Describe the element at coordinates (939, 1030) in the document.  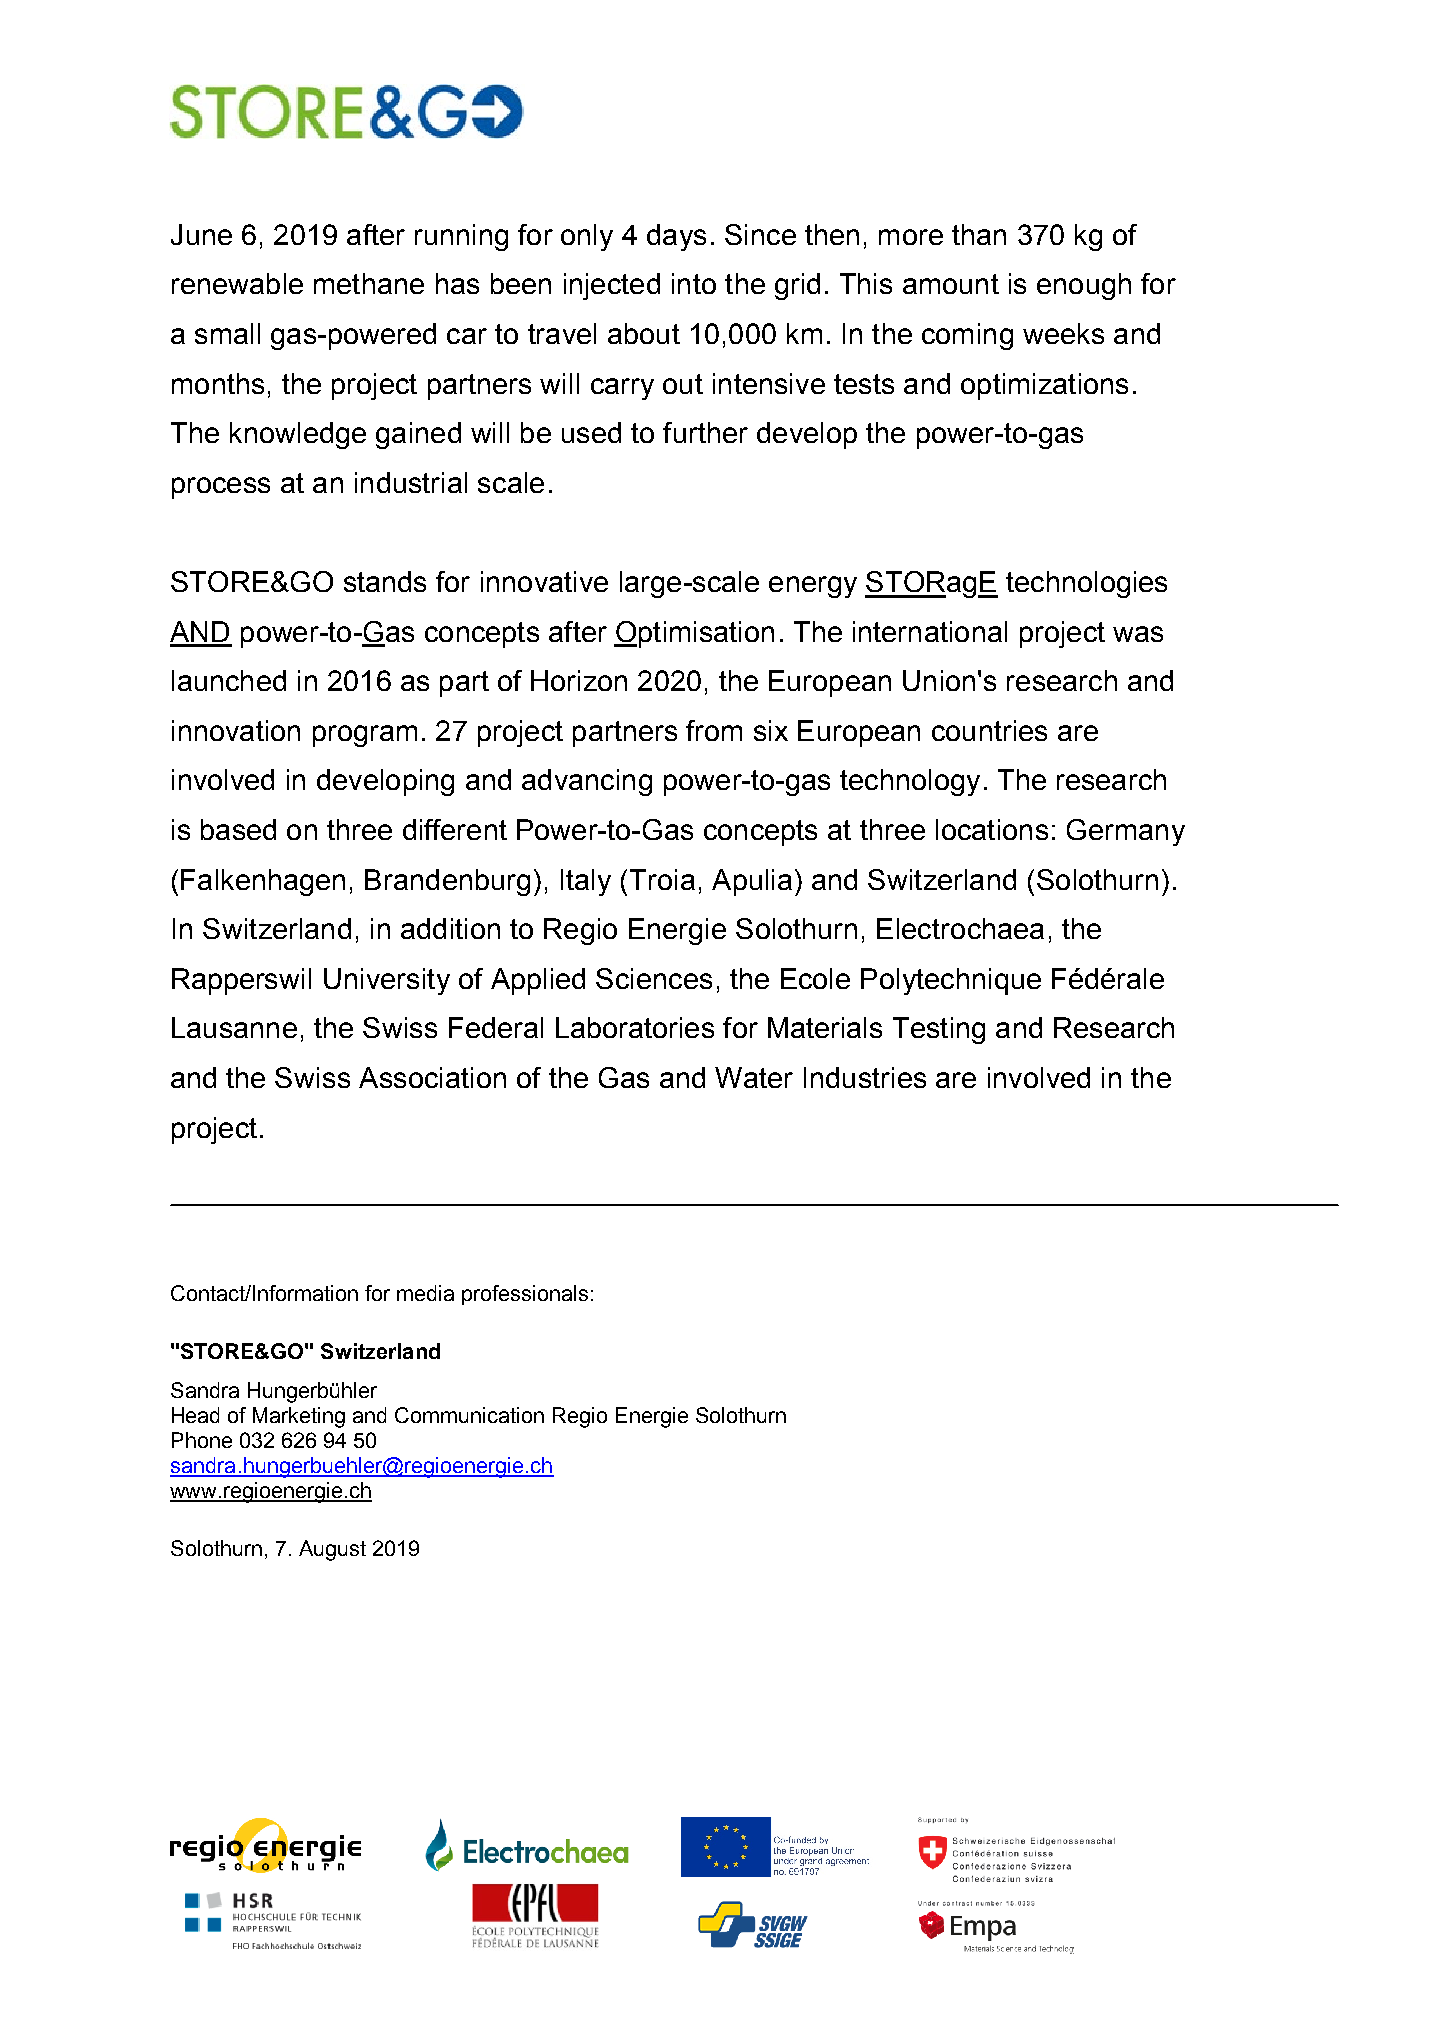
I see `Testing` at that location.
